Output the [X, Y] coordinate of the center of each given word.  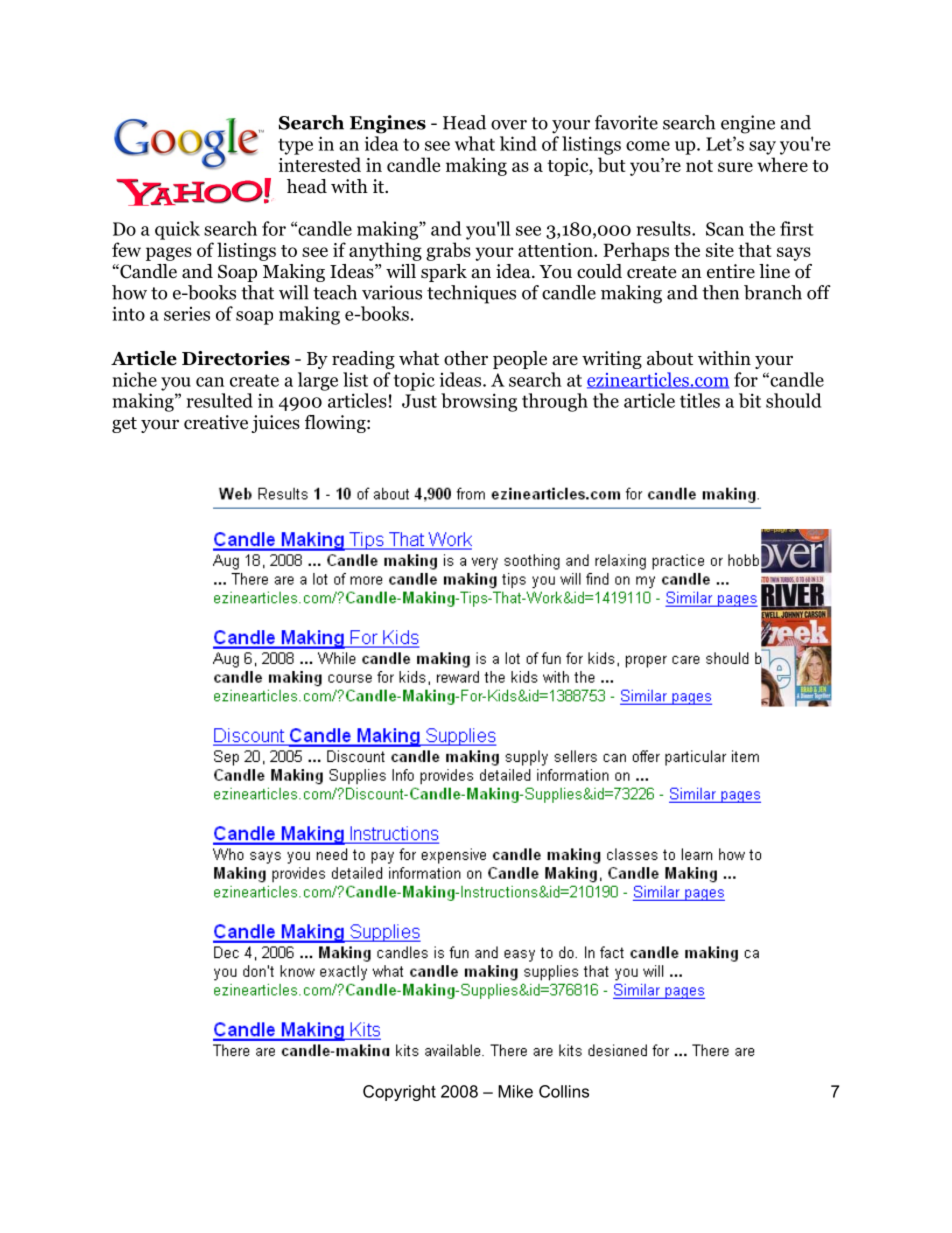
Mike [515, 1091]
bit [750, 400]
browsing [479, 402]
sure [735, 167]
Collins [564, 1091]
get [124, 425]
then [720, 292]
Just [419, 401]
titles [700, 400]
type [295, 146]
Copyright [399, 1093]
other [466, 358]
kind [518, 143]
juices [275, 424]
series [187, 314]
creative [216, 422]
